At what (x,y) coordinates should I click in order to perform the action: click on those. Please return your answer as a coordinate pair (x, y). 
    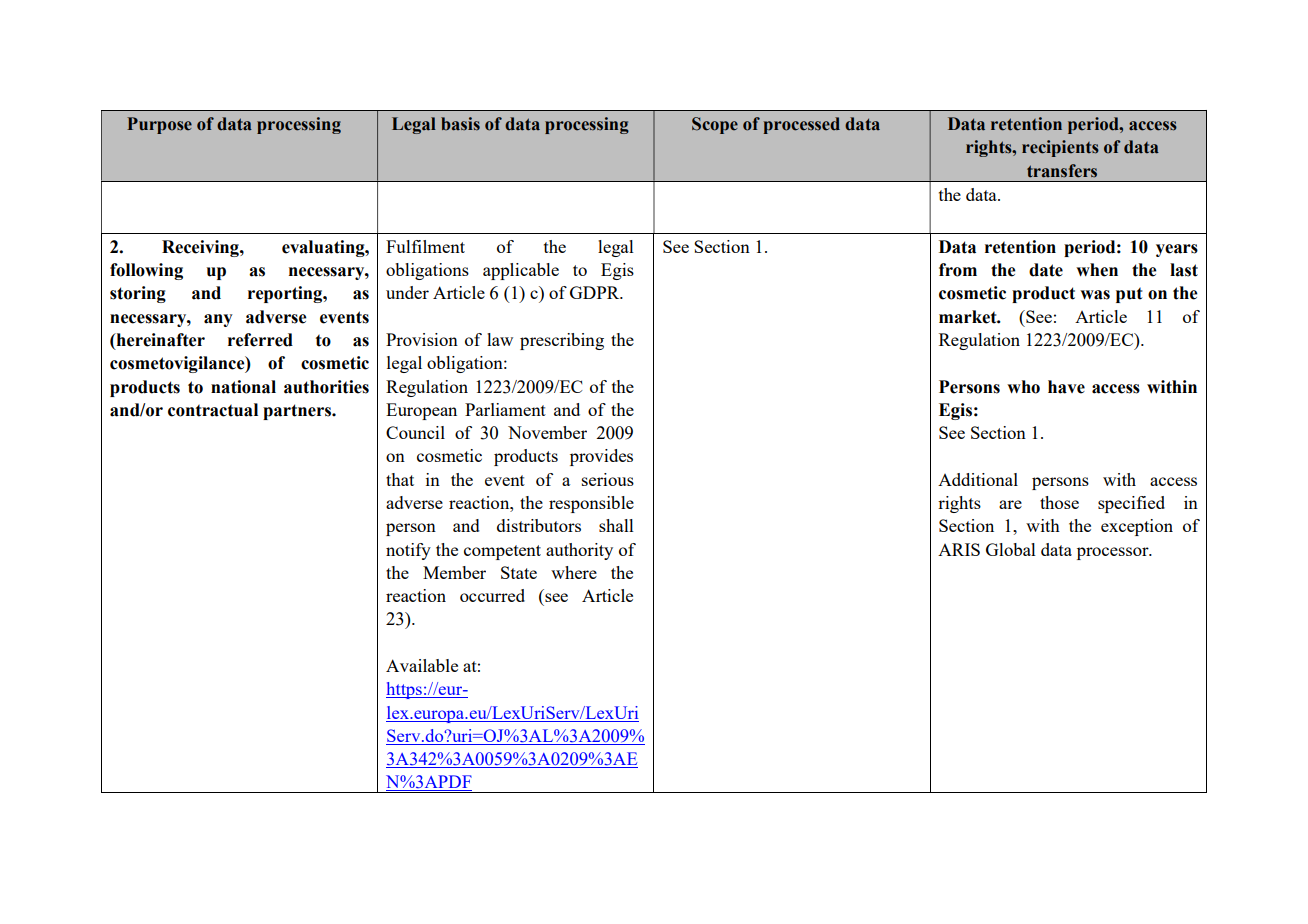
    Looking at the image, I should click on (1059, 502).
